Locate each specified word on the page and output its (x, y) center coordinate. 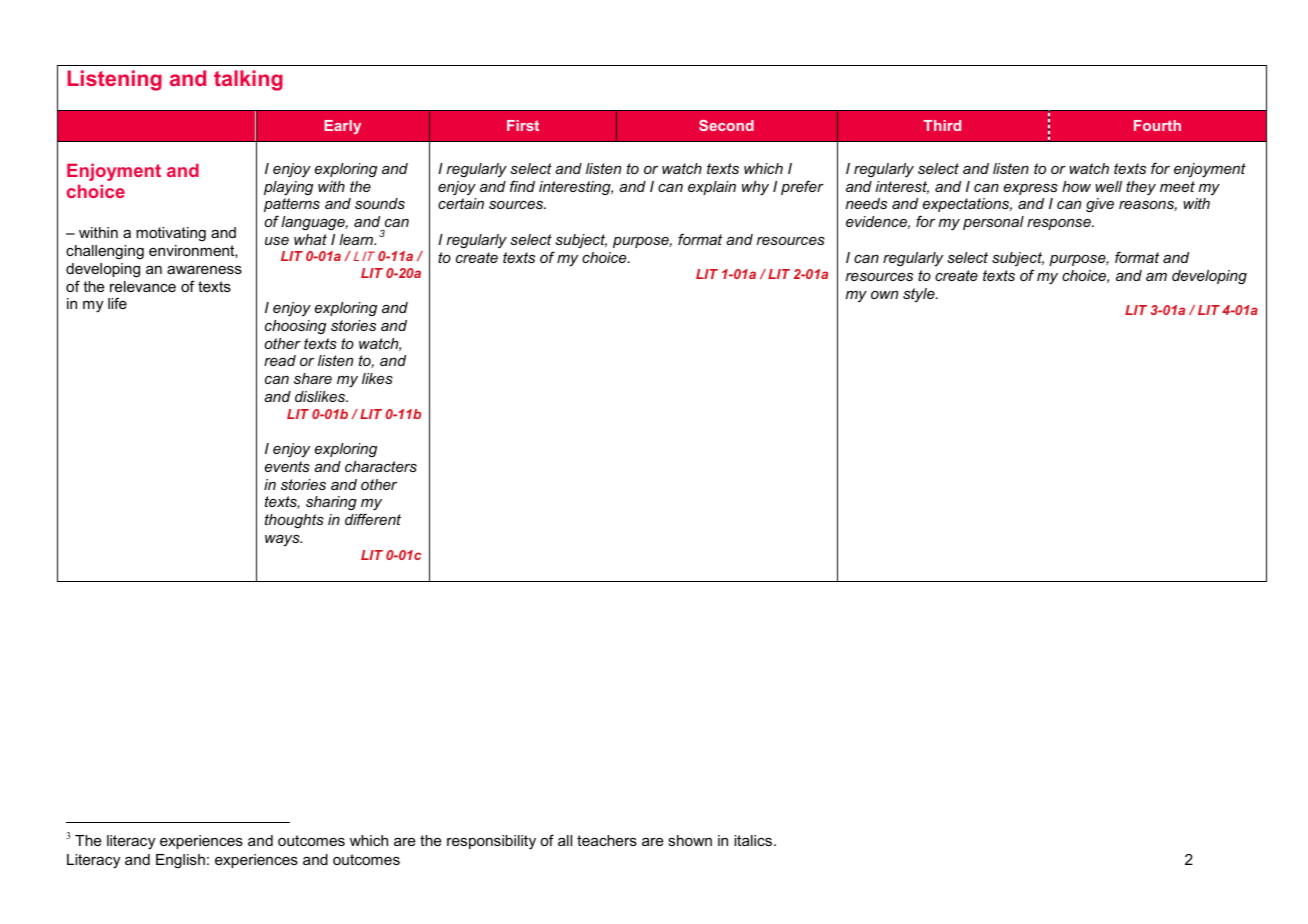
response (1060, 224)
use (277, 241)
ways (283, 541)
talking (248, 80)
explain (712, 188)
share (313, 378)
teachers (607, 840)
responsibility (491, 842)
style (920, 295)
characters (381, 466)
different (373, 519)
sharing (331, 503)
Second (726, 125)
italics (754, 840)
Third (942, 125)
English (180, 861)
